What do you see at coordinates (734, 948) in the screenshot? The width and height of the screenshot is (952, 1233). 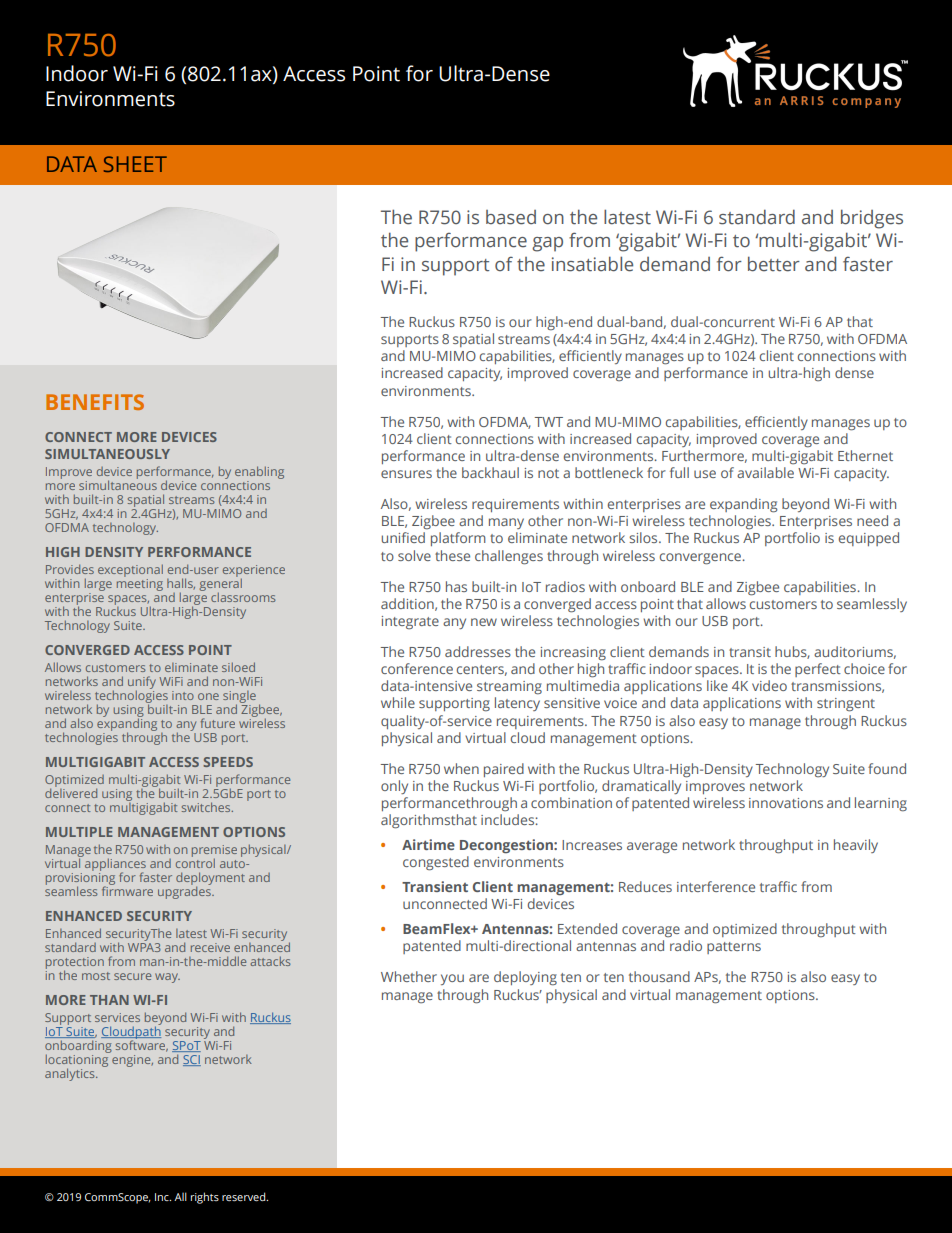 I see `patterns` at bounding box center [734, 948].
